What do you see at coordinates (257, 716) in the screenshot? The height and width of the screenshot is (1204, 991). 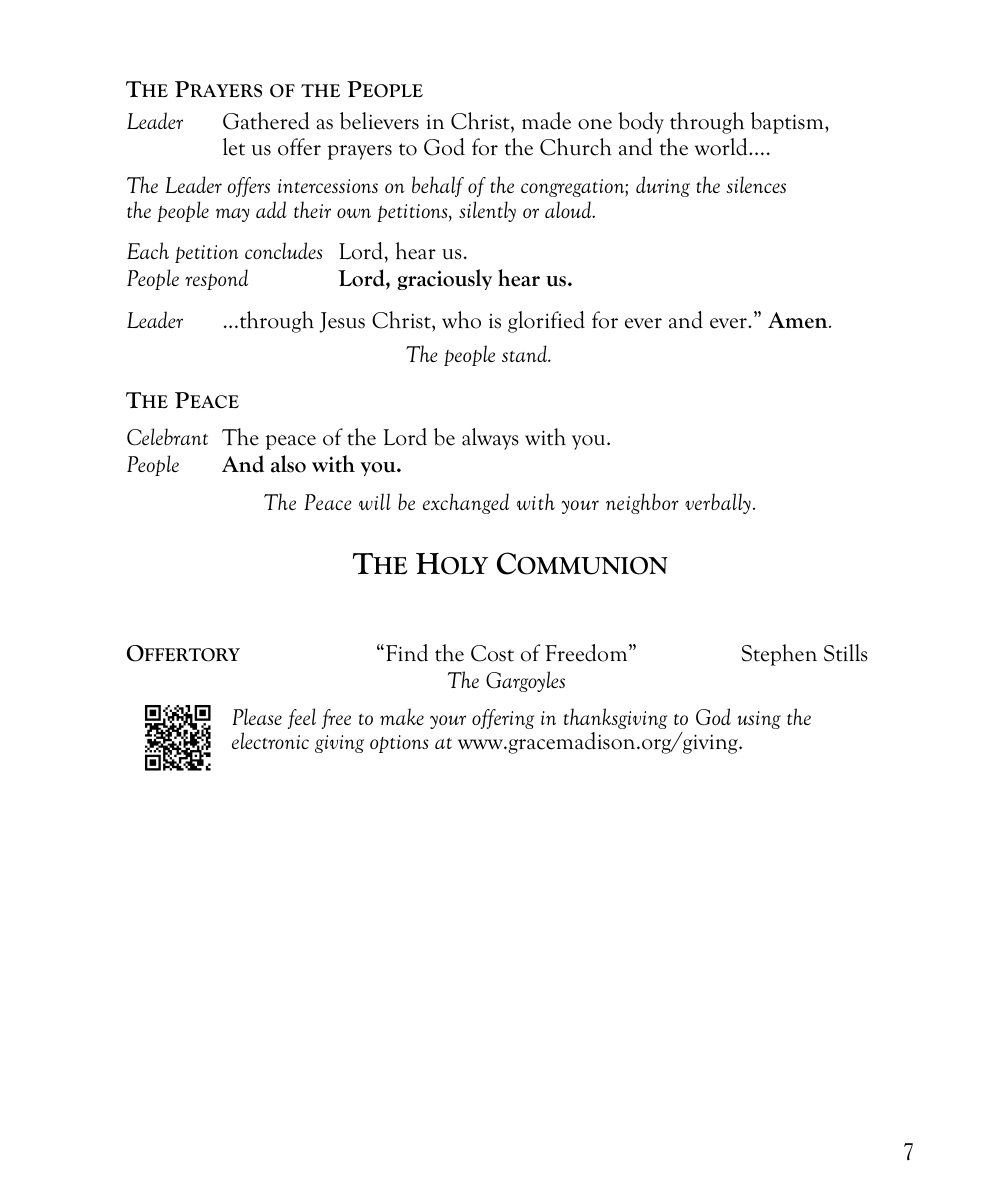 I see `Please` at bounding box center [257, 716].
